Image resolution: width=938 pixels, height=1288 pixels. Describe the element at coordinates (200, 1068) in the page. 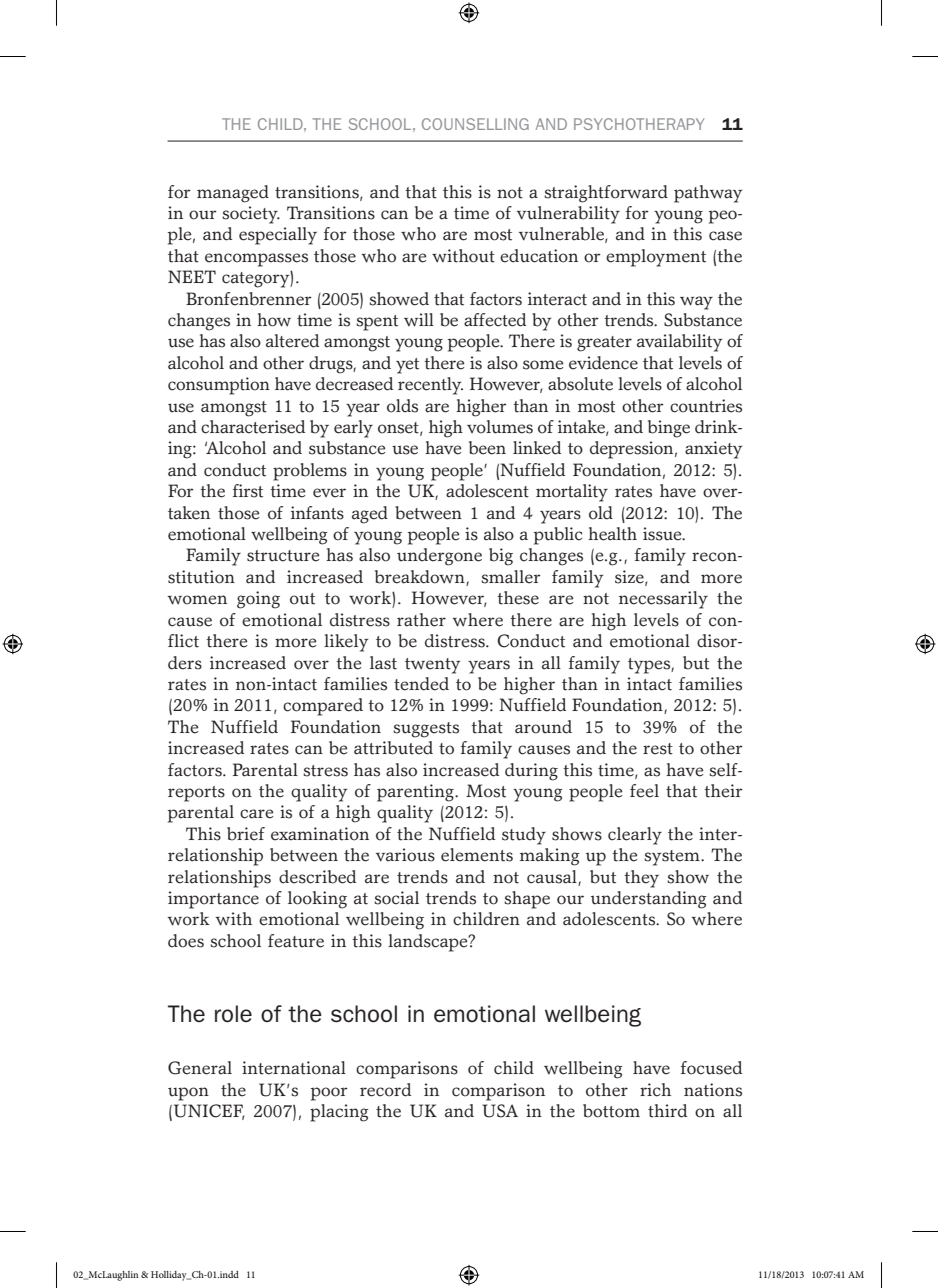

I see `General` at that location.
